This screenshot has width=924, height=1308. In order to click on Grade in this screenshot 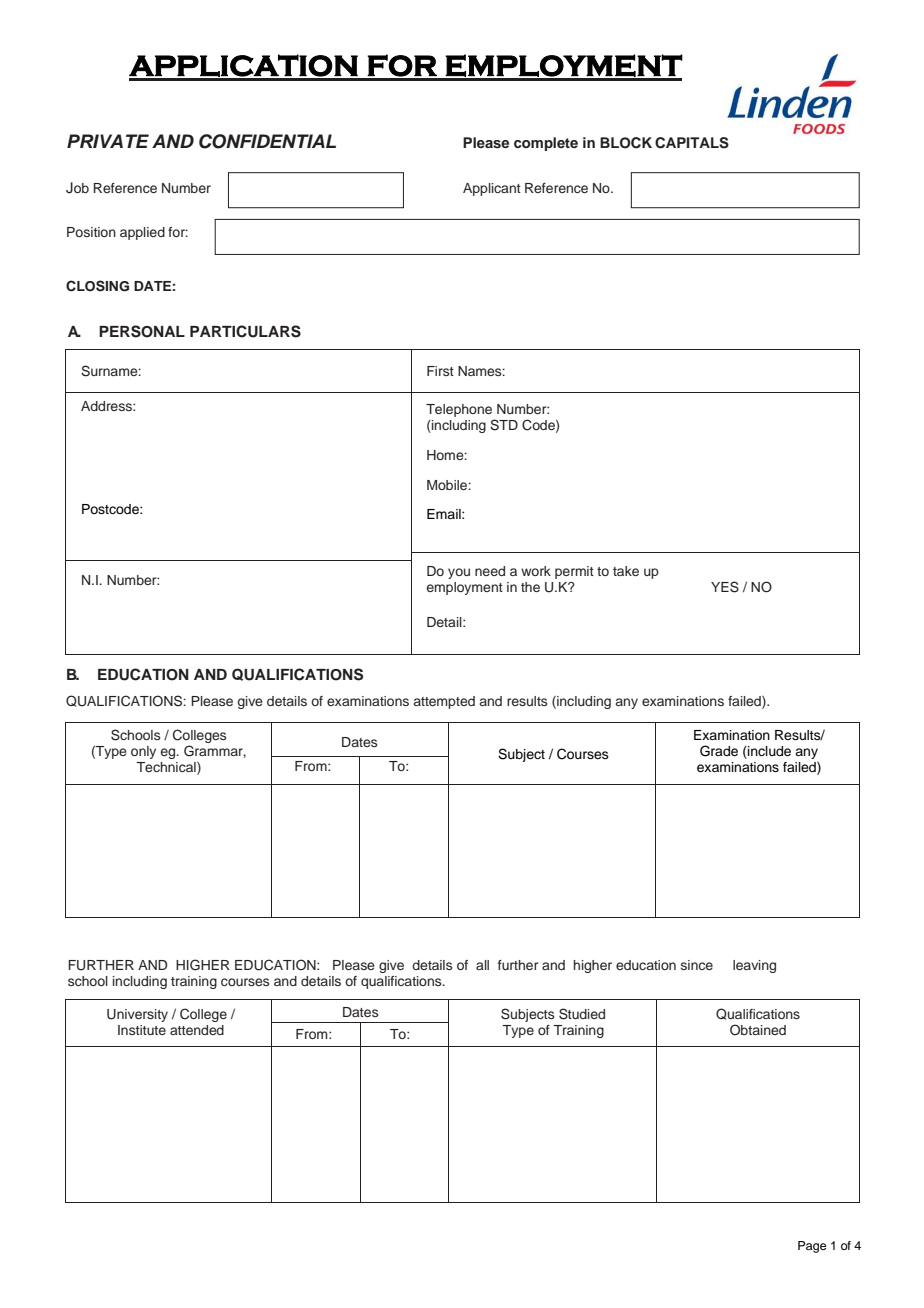, I will do `click(719, 751)`.
